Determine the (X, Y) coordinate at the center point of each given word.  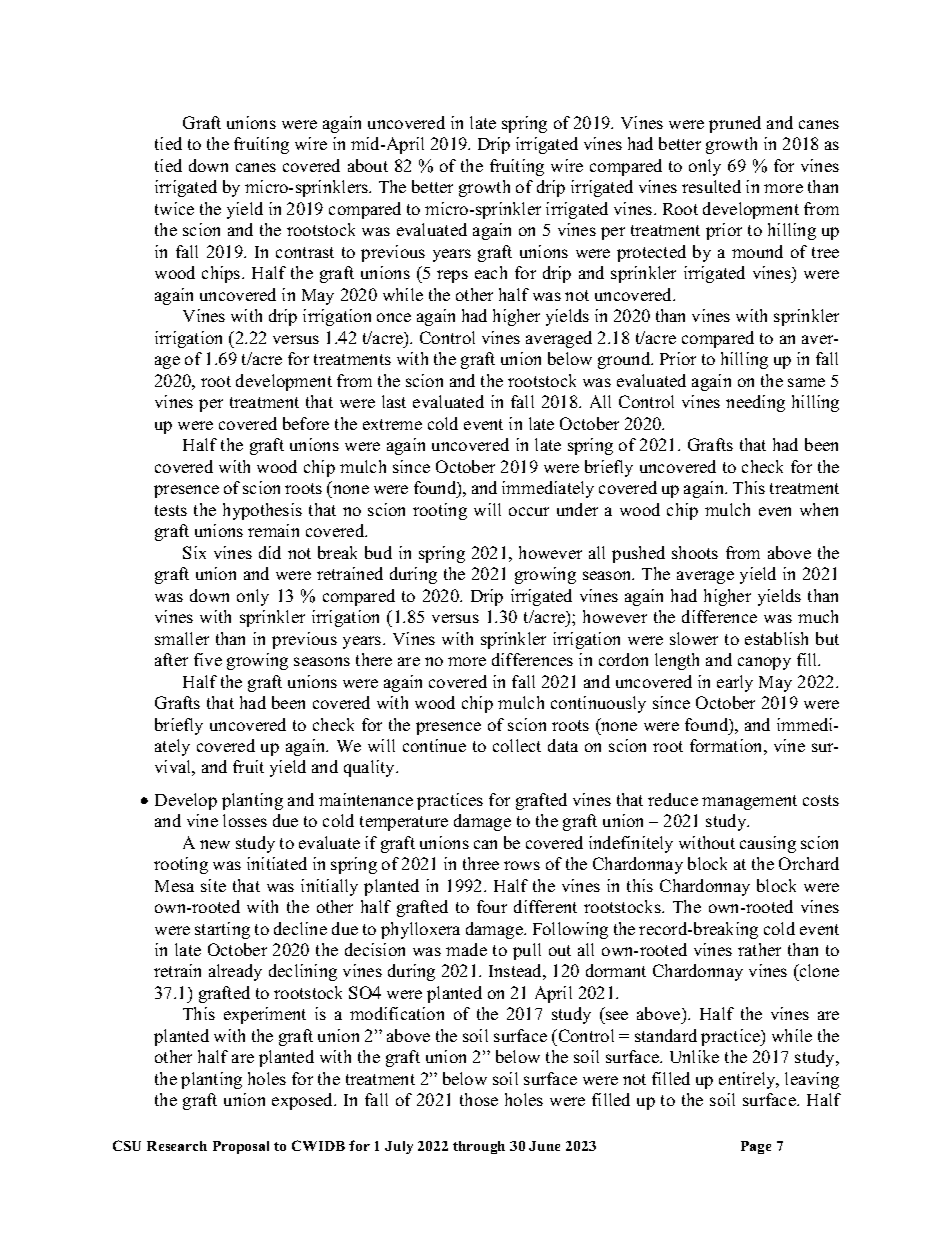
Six (194, 552)
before (306, 423)
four (492, 906)
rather (759, 949)
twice (174, 208)
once (394, 317)
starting (222, 930)
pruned (735, 124)
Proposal (241, 1147)
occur (529, 511)
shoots (695, 552)
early (735, 683)
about (368, 165)
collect (517, 745)
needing (755, 403)
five (208, 659)
